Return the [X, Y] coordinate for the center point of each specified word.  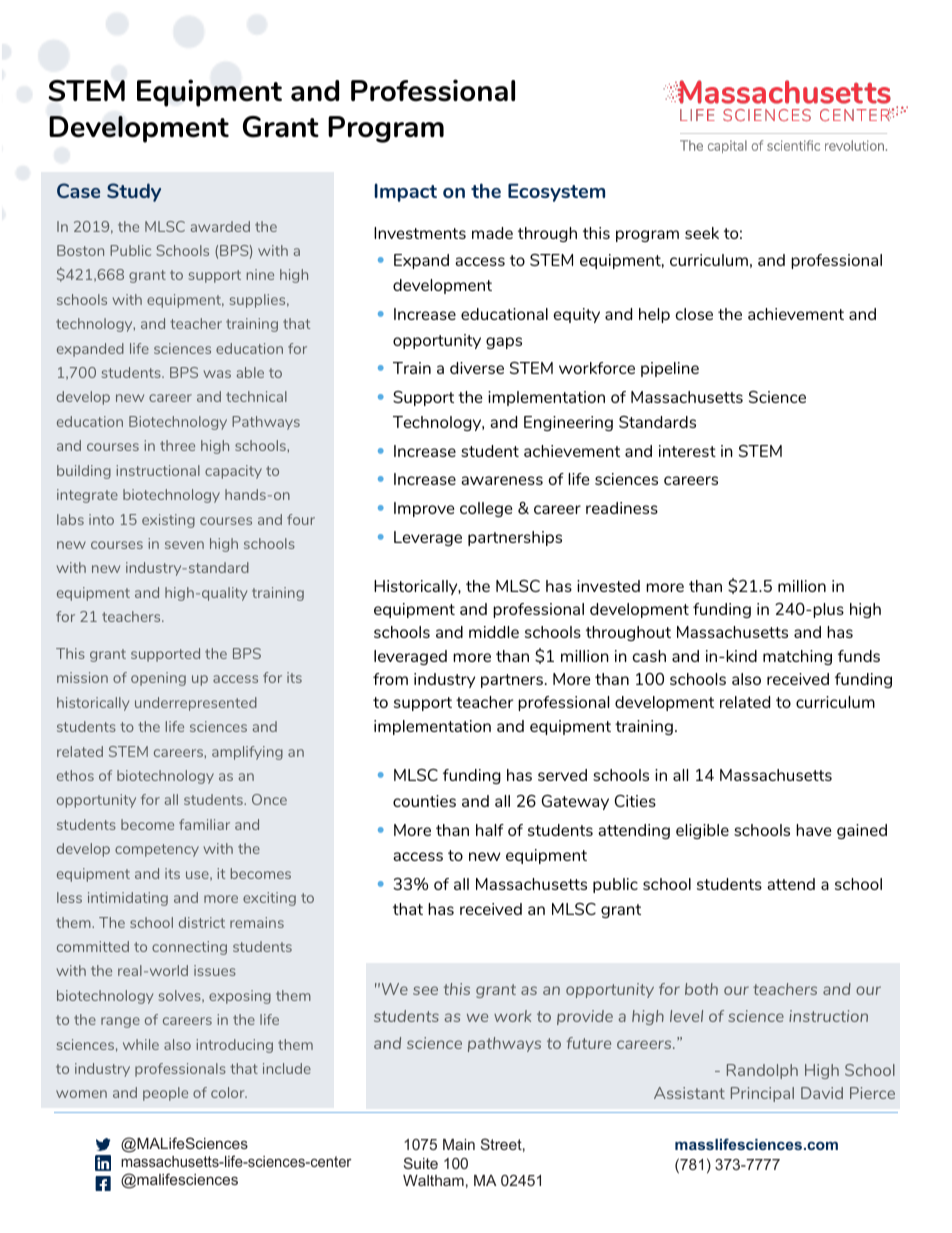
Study [134, 192]
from [390, 679]
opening [158, 679]
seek [702, 233]
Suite [421, 1163]
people [165, 1094]
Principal [762, 1094]
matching [797, 657]
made [492, 233]
